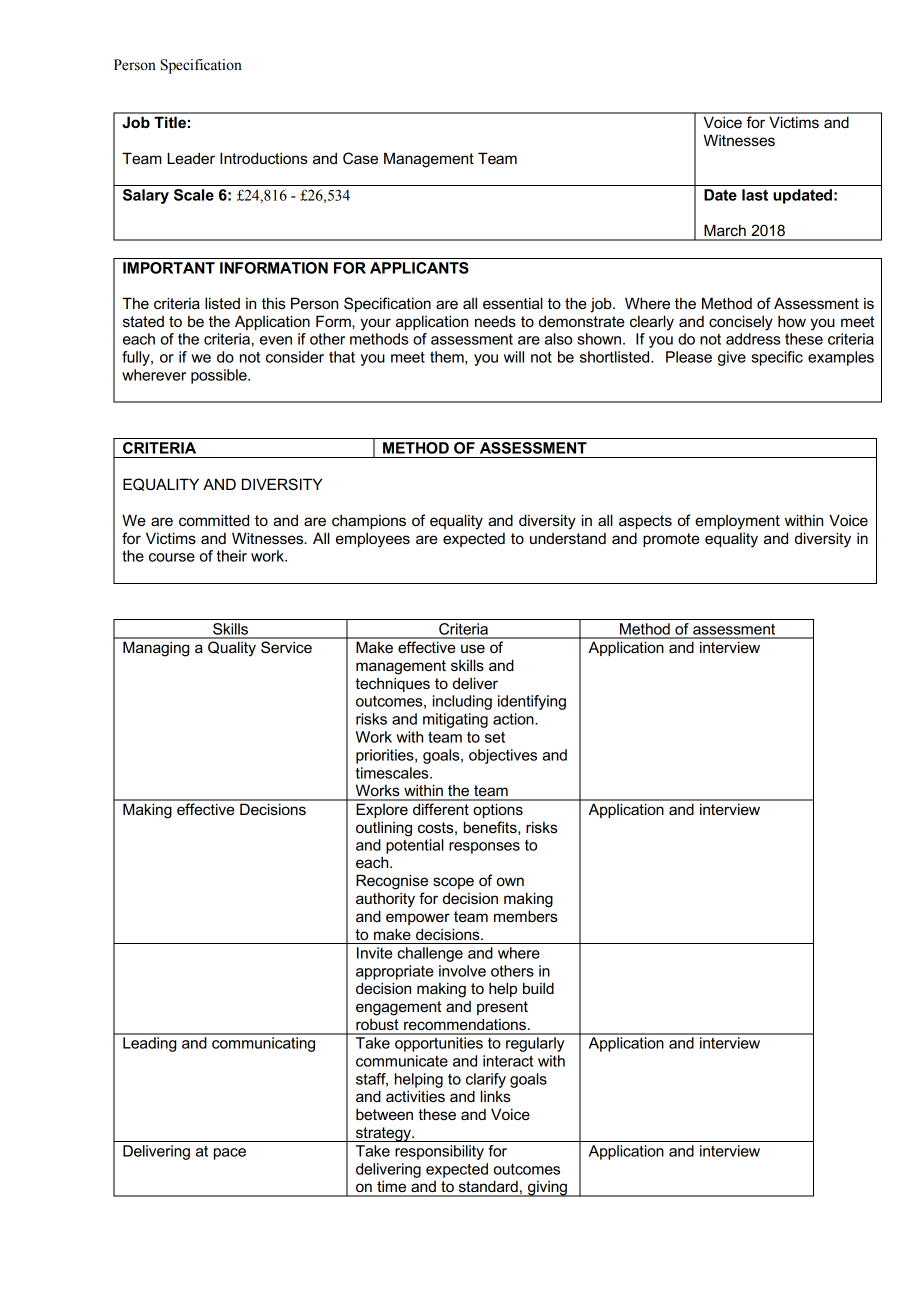 The width and height of the screenshot is (924, 1308). I want to click on members, so click(526, 916).
